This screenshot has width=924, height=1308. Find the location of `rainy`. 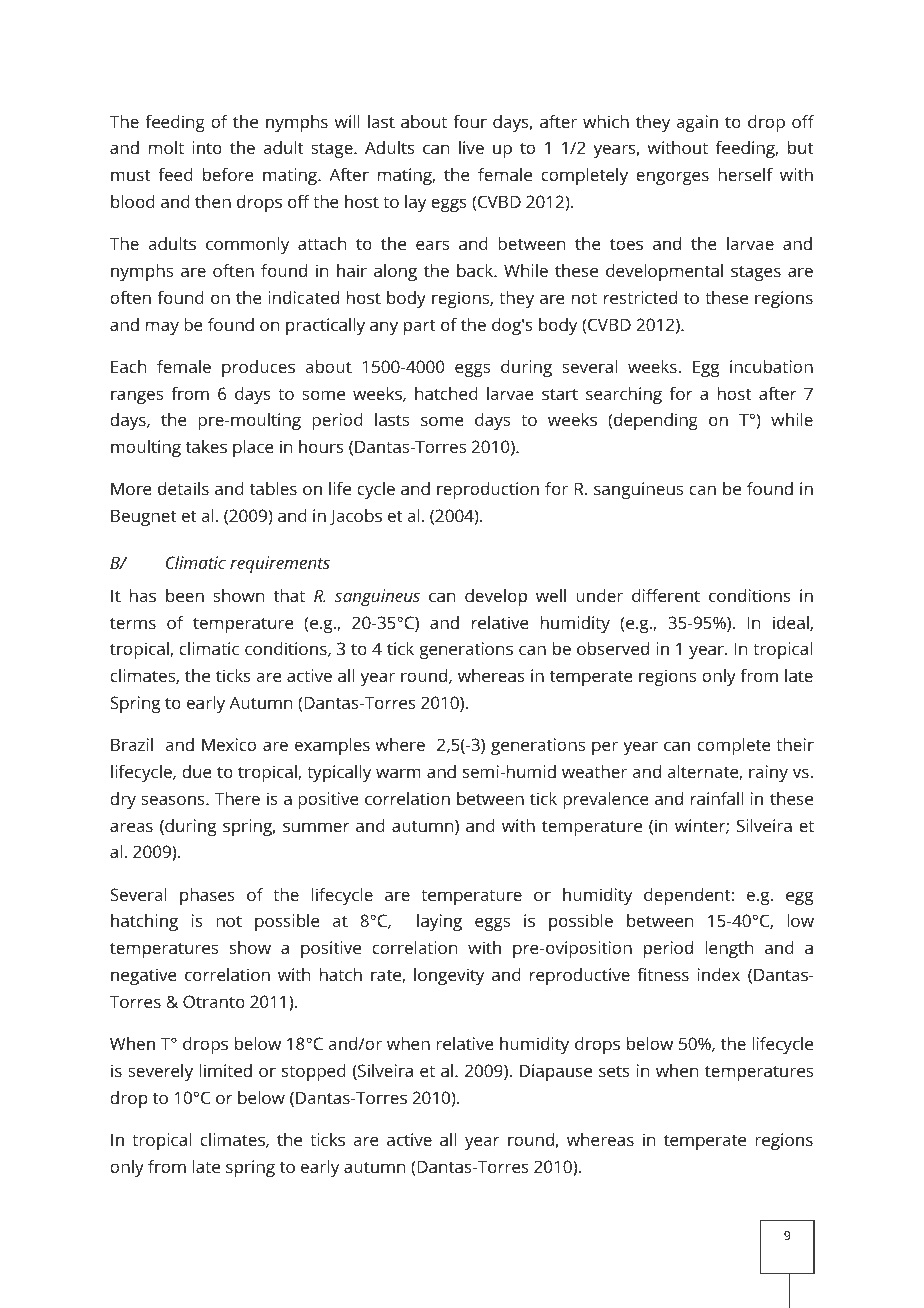

rainy is located at coordinates (768, 773).
